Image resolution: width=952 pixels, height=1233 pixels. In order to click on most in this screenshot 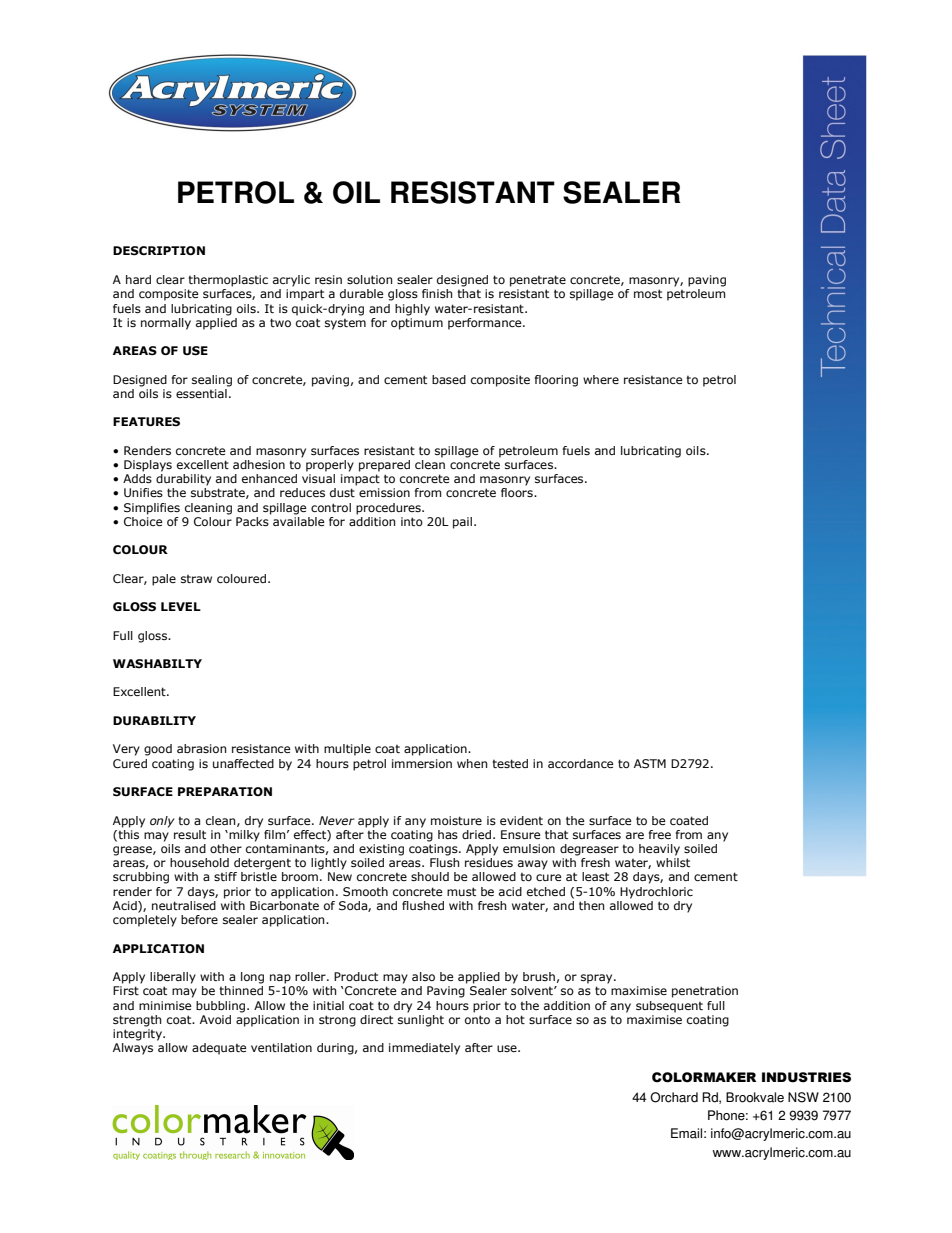, I will do `click(648, 293)`.
